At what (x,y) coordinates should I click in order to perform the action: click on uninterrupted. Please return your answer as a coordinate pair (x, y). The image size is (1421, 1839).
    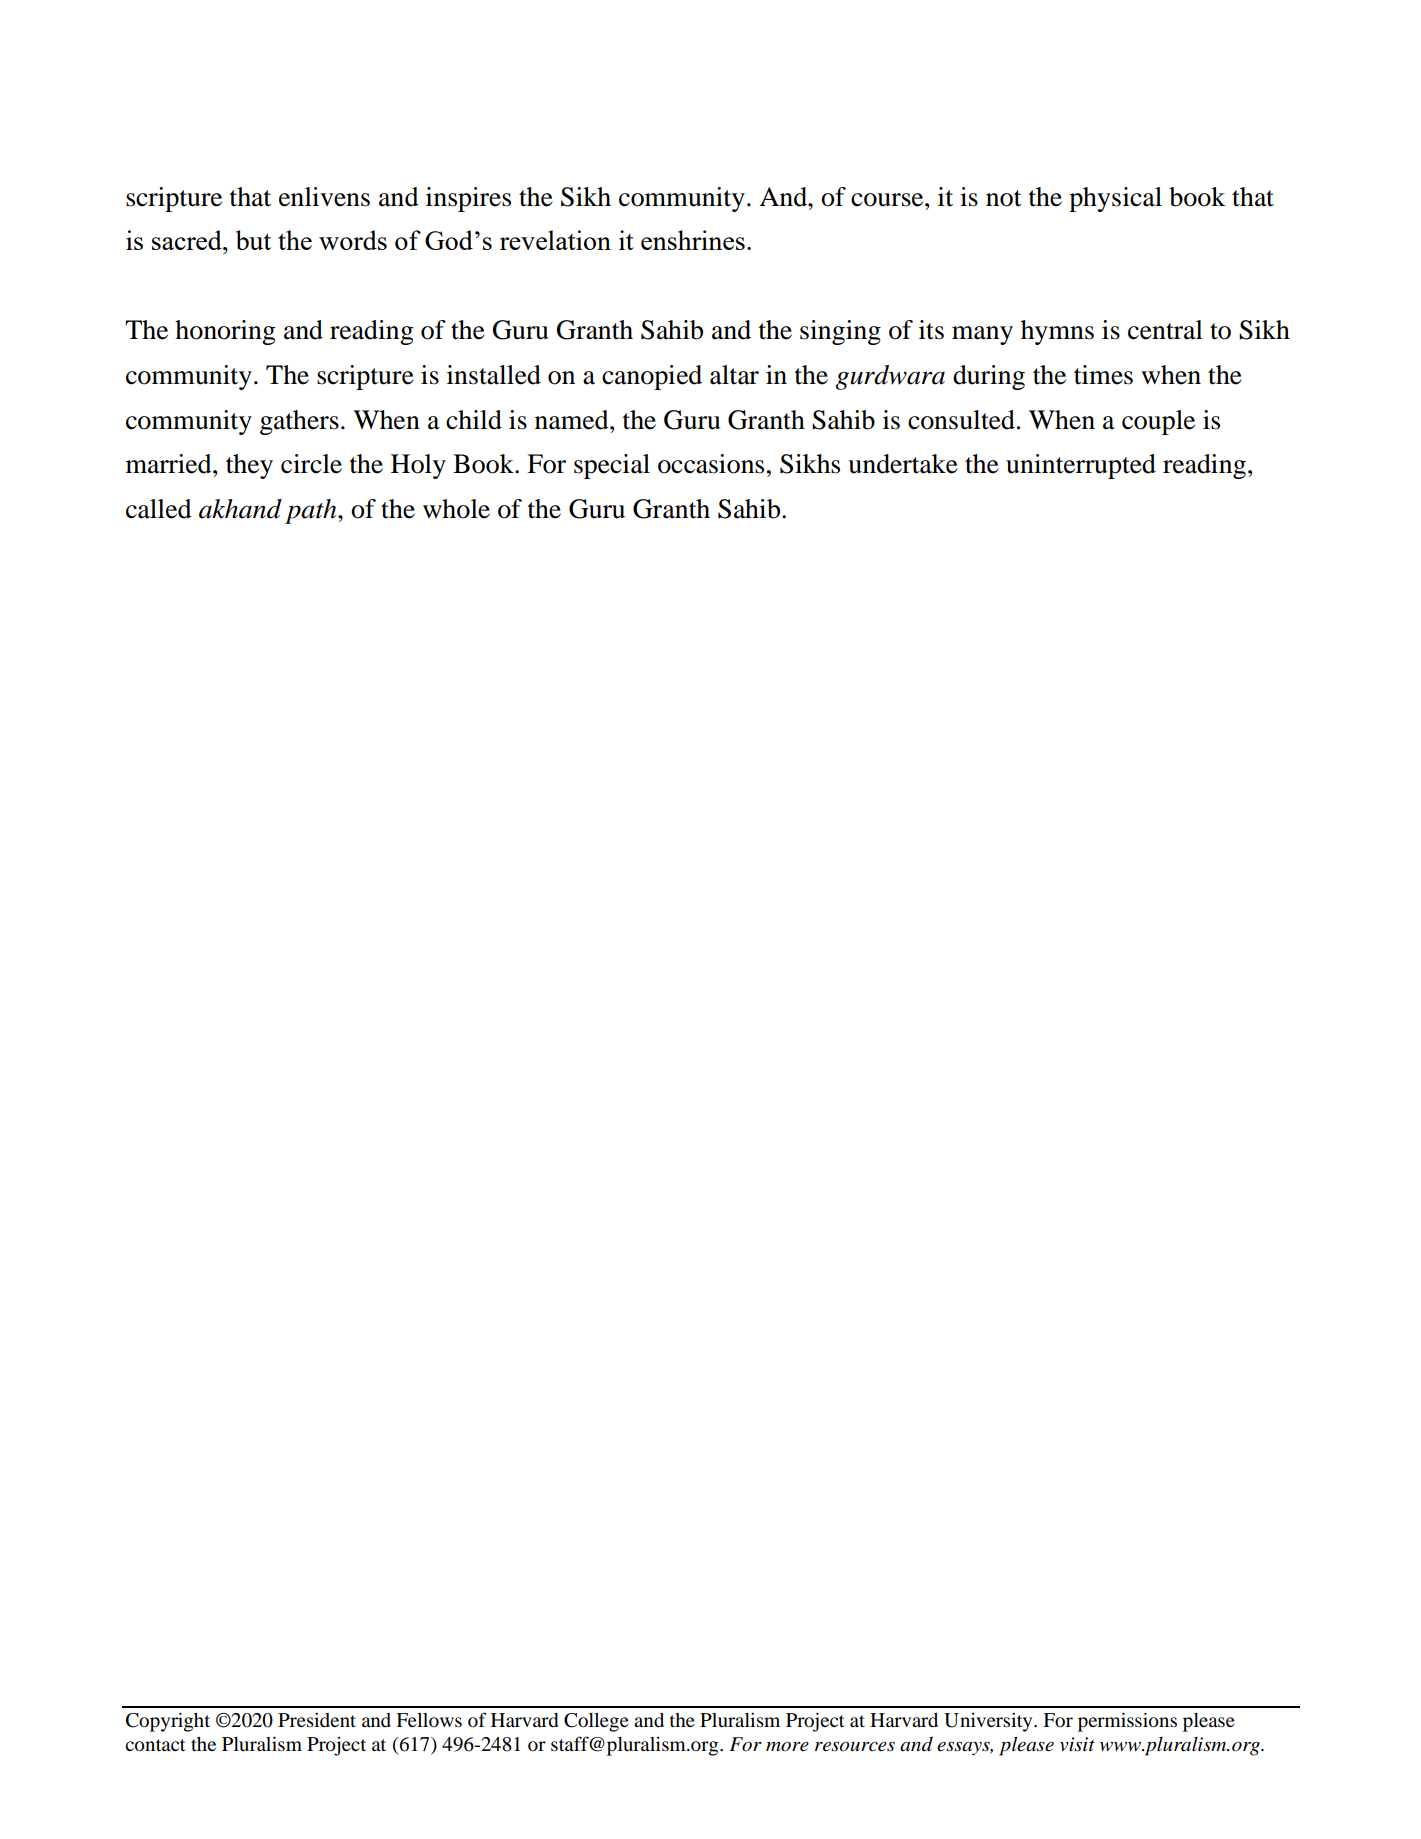
    Looking at the image, I should click on (1081, 466).
